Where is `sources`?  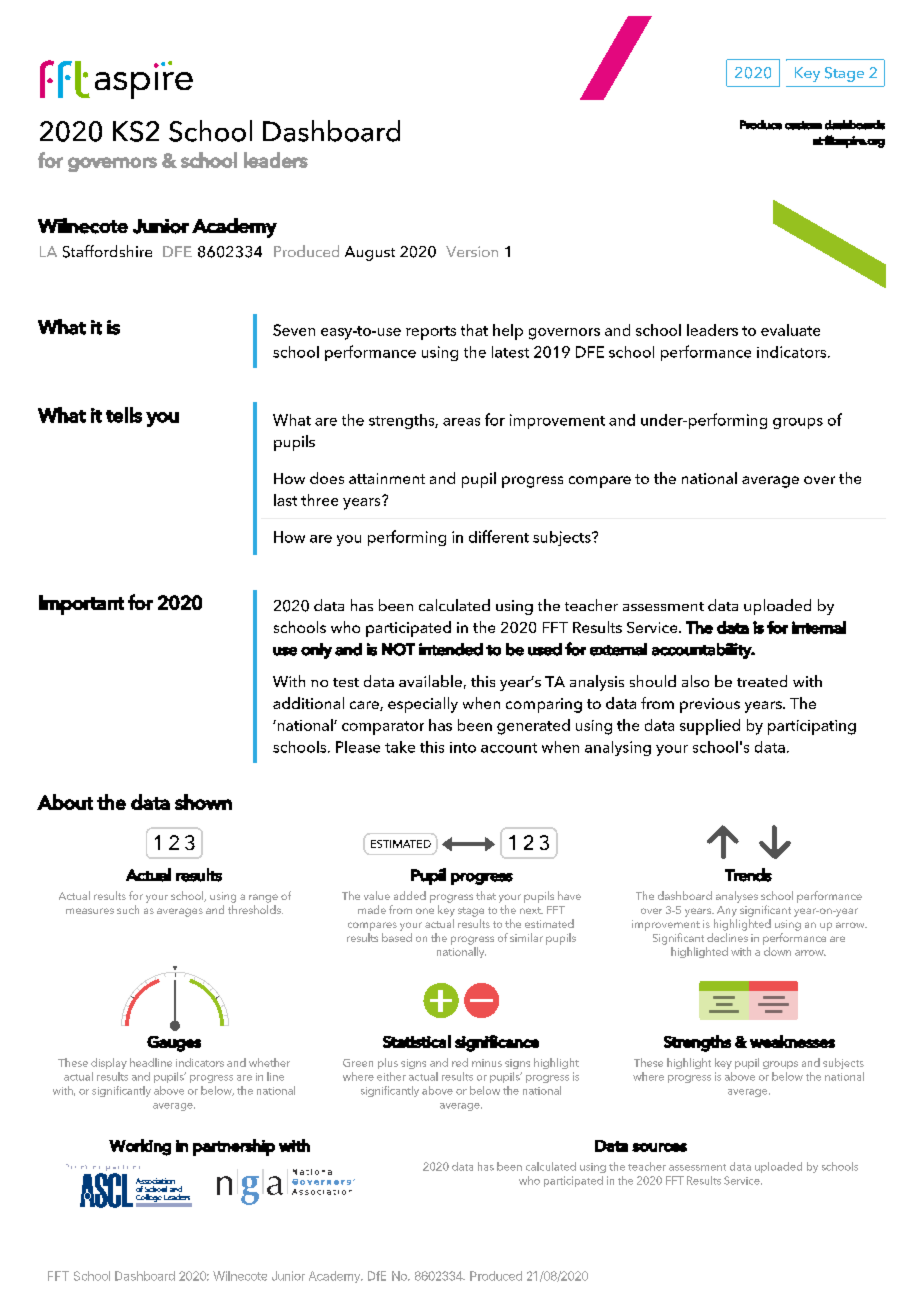 sources is located at coordinates (659, 1147).
